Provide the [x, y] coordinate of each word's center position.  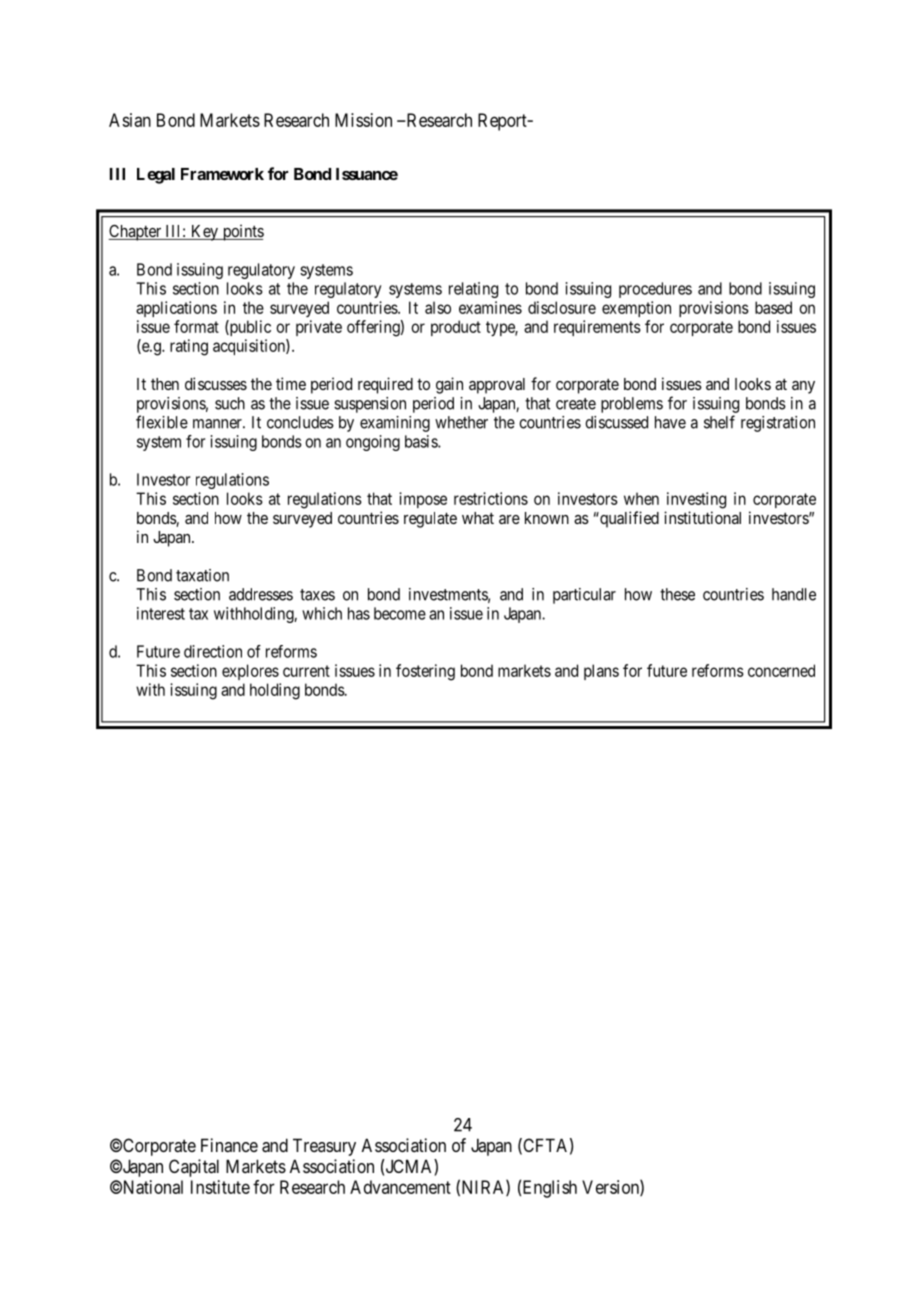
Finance [229, 1145]
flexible [162, 422]
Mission [363, 120]
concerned [781, 670]
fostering [425, 672]
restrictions [491, 498]
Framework [222, 174]
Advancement [400, 1187]
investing [696, 500]
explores [250, 672]
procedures [655, 290]
